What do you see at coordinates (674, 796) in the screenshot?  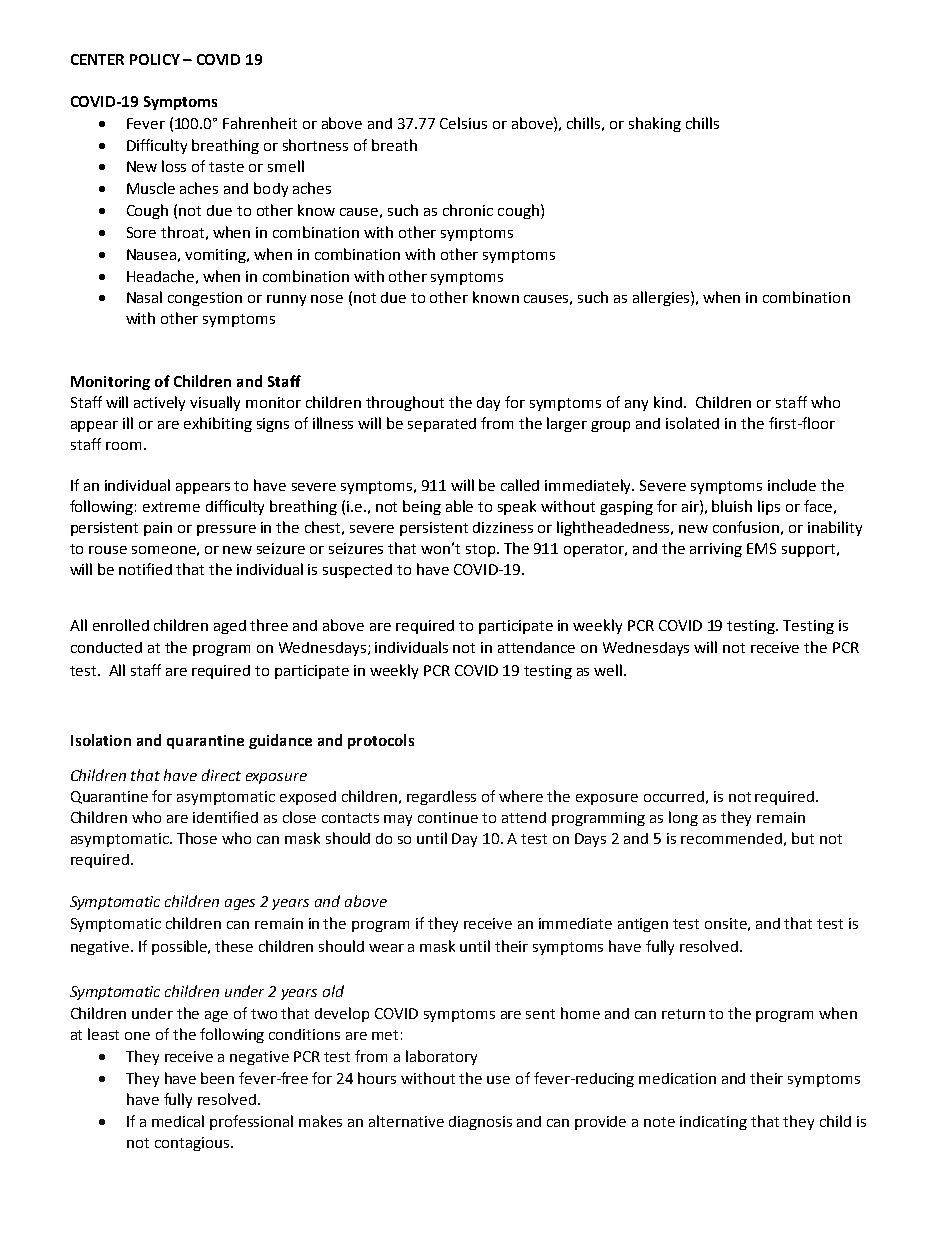 I see `occurred` at bounding box center [674, 796].
